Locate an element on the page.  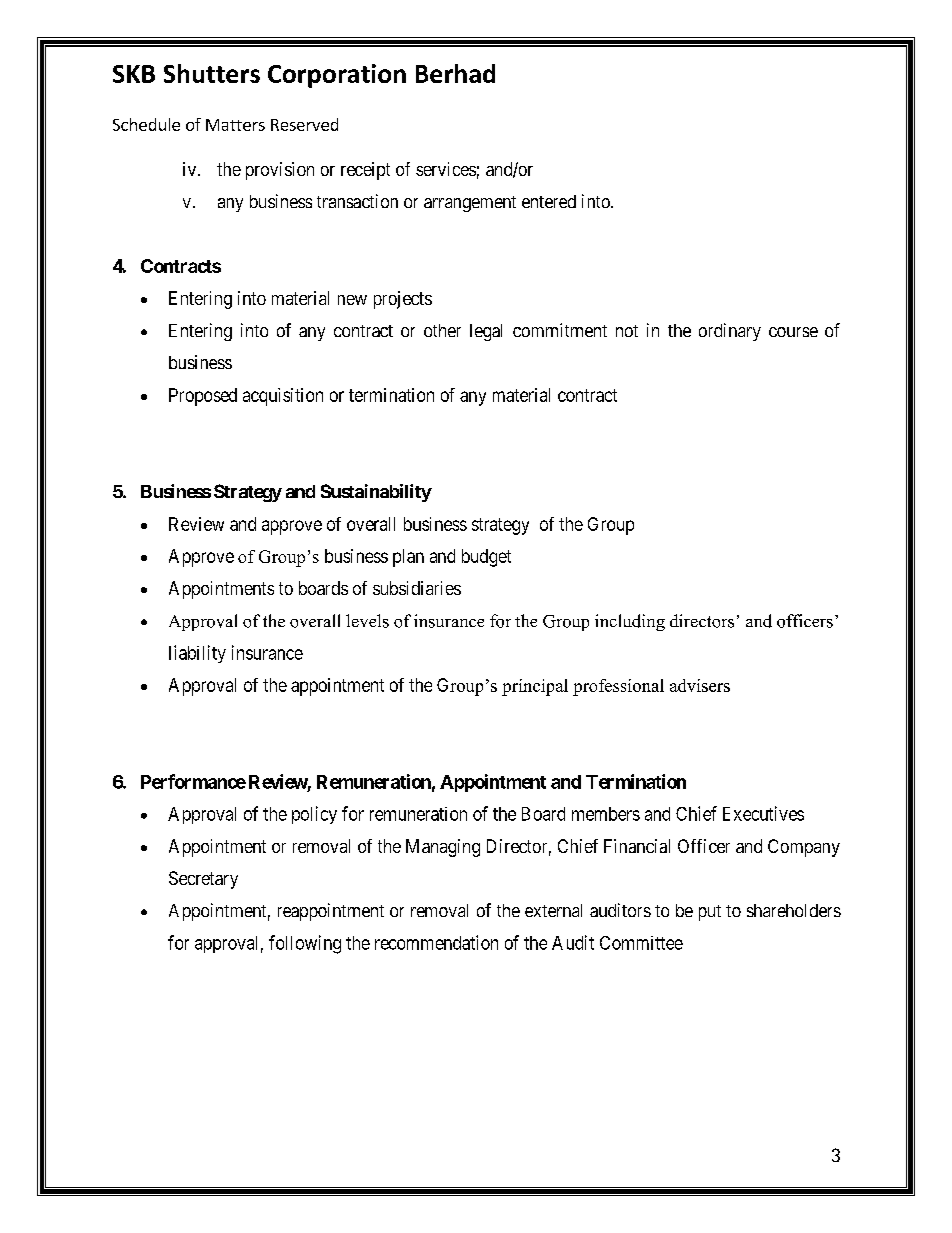
Secretary is located at coordinates (203, 880).
